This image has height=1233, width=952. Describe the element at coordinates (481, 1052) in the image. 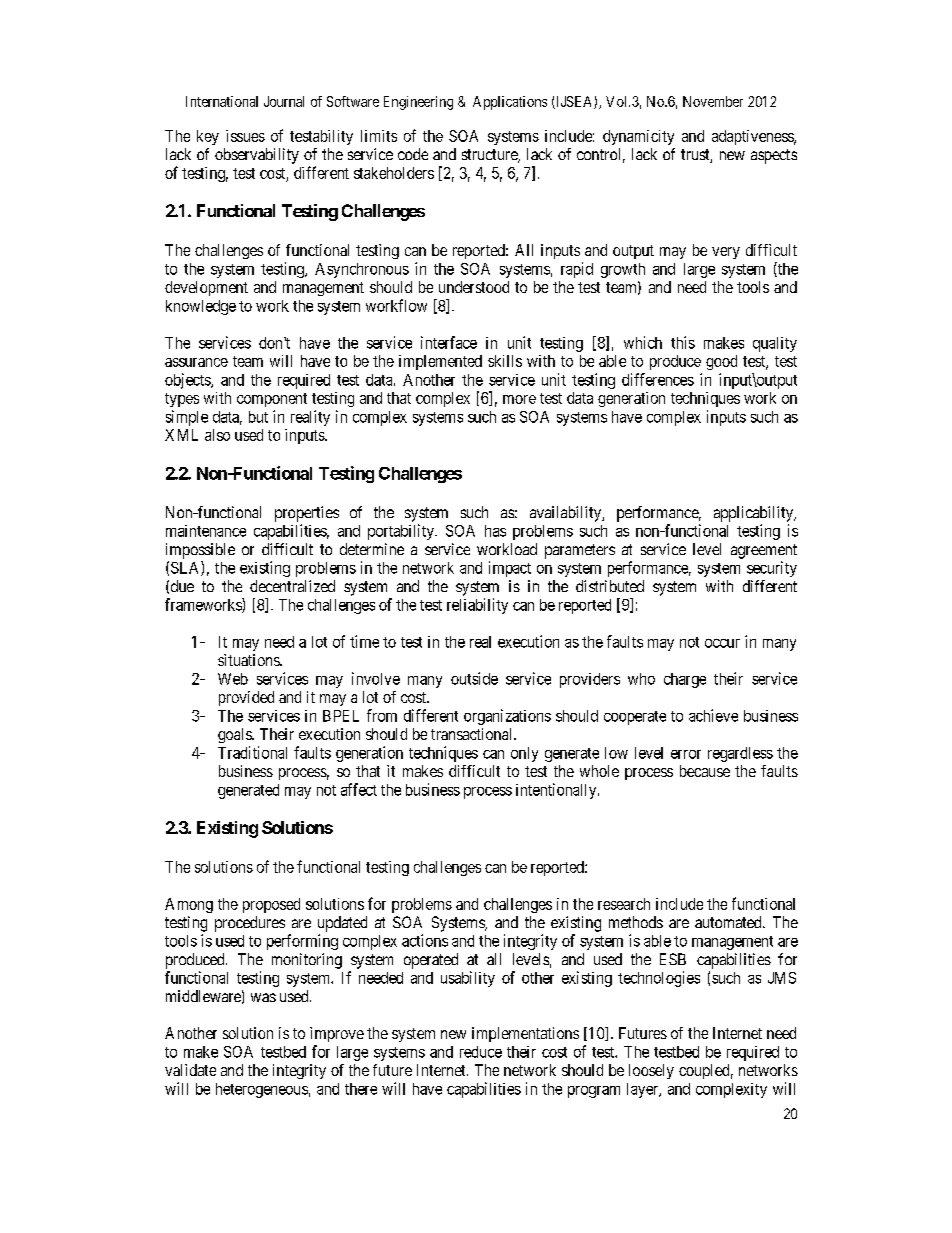

I see `reduce` at that location.
